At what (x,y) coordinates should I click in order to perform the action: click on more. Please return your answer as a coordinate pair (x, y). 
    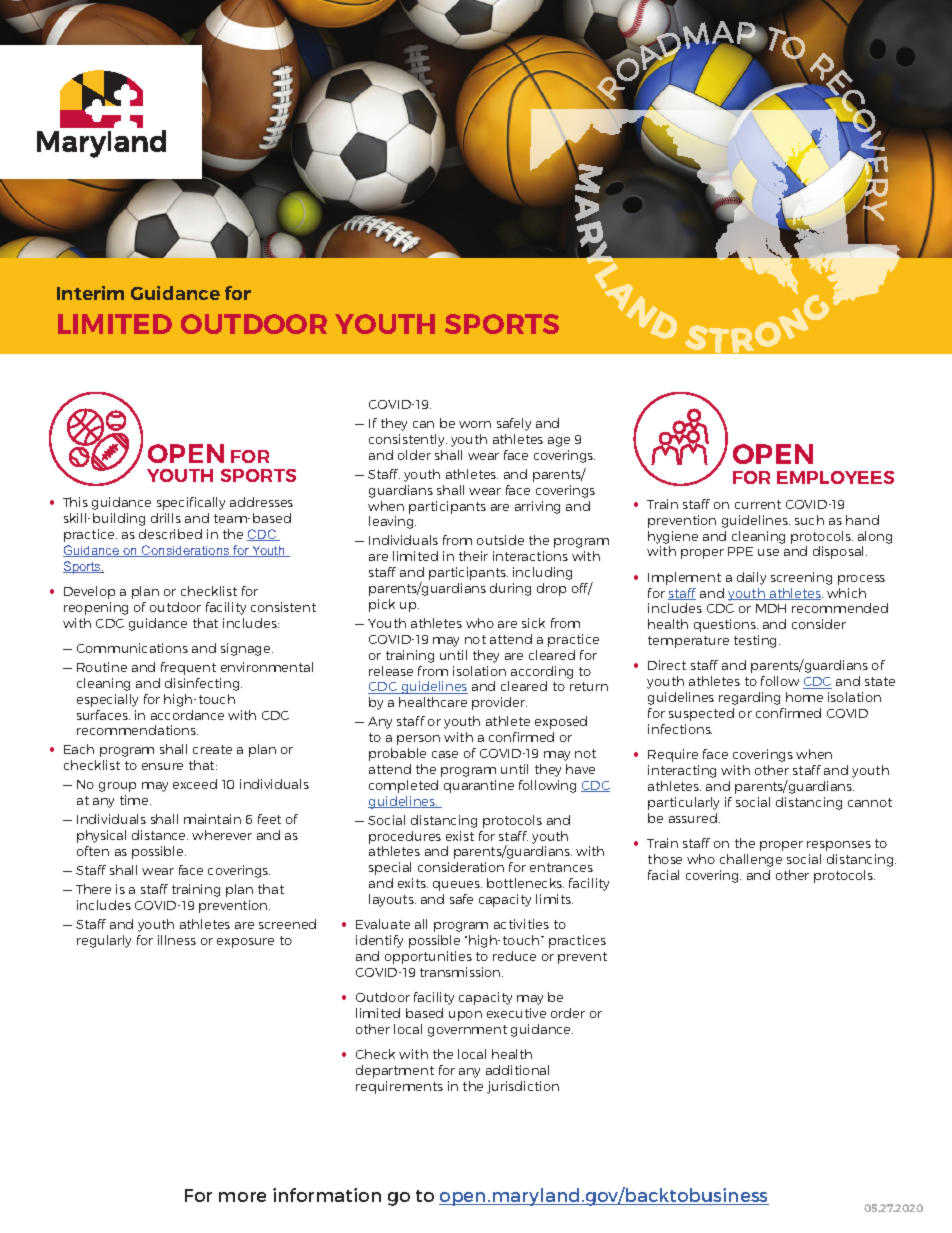
    Looking at the image, I should click on (242, 1197).
